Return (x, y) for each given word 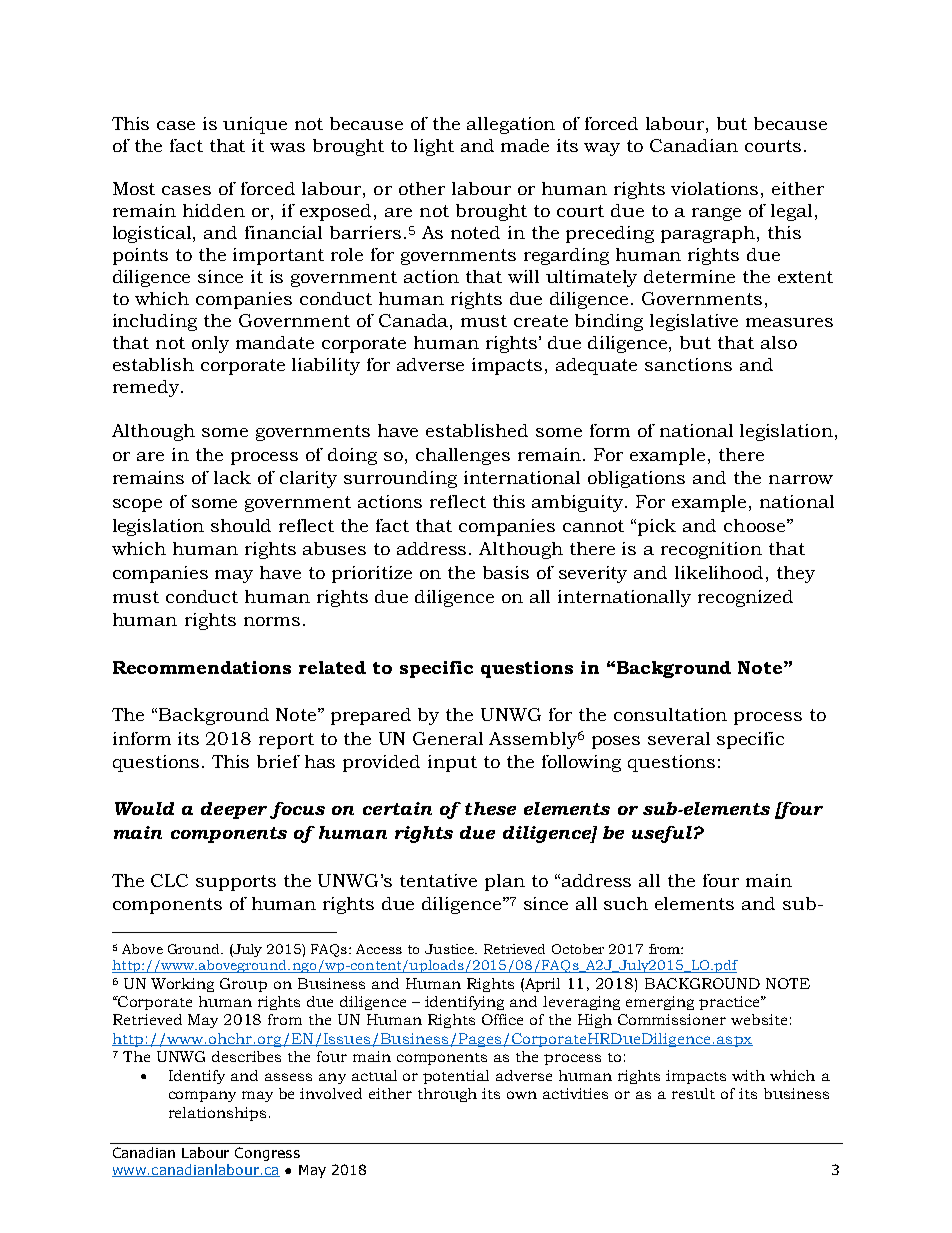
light (434, 147)
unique (255, 125)
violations (714, 188)
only (210, 344)
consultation (670, 714)
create (541, 321)
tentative (438, 880)
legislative (694, 322)
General (448, 738)
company (202, 1096)
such (626, 903)
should (241, 525)
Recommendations (202, 667)
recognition (711, 550)
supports (236, 883)
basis (506, 572)
